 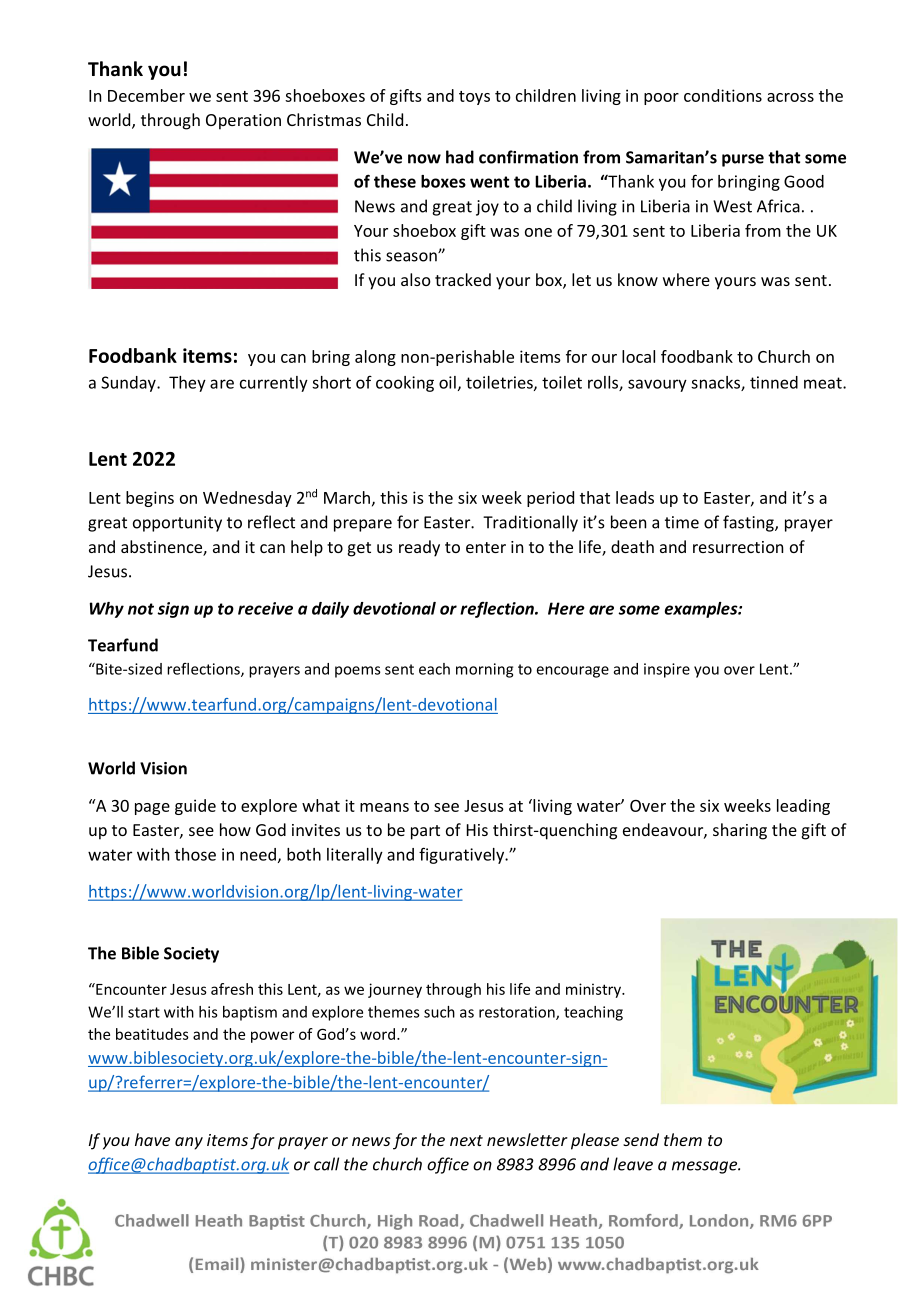 I want to click on any, so click(x=189, y=1143).
